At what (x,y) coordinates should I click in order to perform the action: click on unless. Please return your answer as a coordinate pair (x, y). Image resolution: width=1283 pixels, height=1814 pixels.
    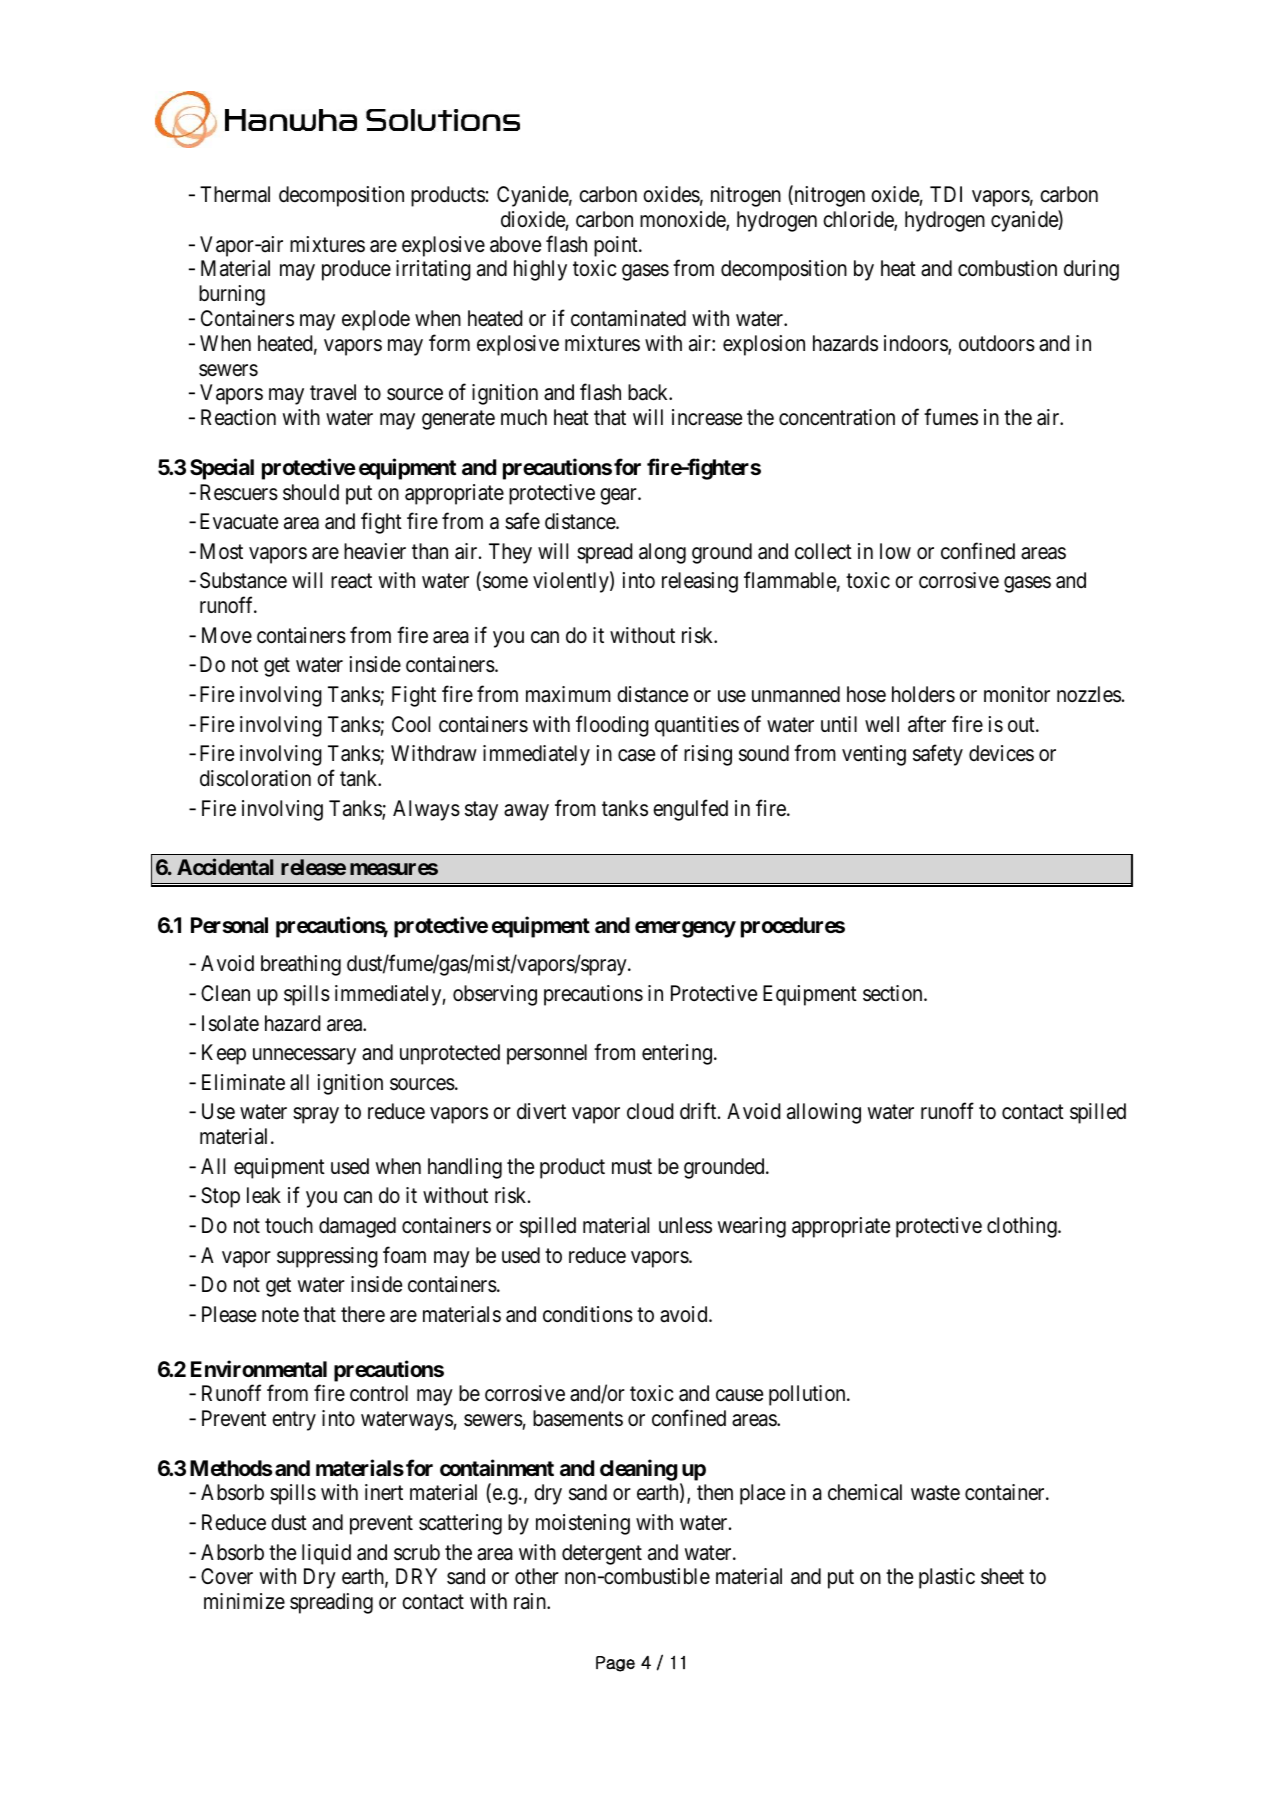
    Looking at the image, I should click on (685, 1225).
